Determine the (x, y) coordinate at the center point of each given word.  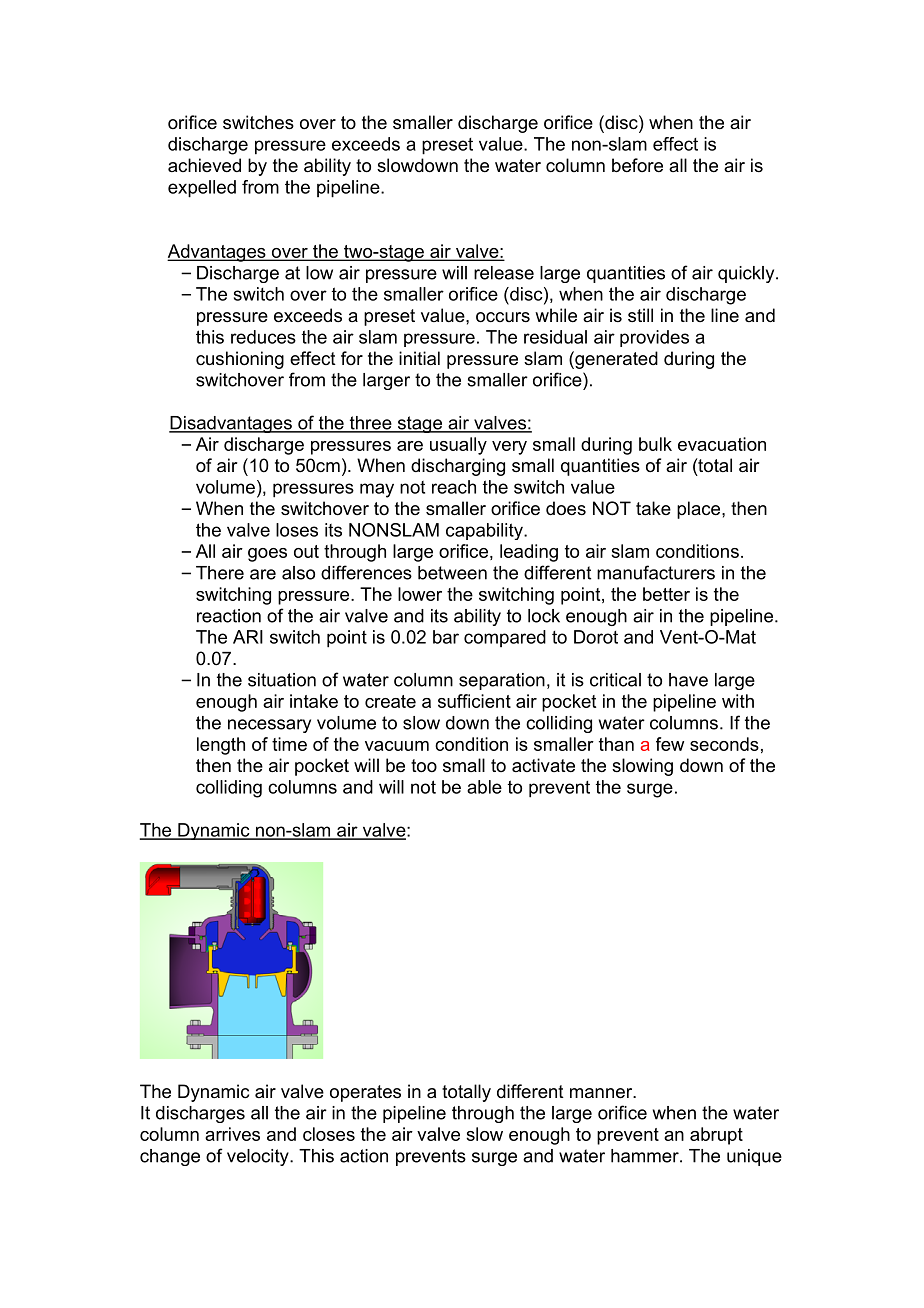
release (504, 273)
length (221, 746)
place (700, 510)
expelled (202, 189)
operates (365, 1093)
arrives (232, 1134)
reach (454, 487)
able (484, 787)
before (637, 165)
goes (267, 555)
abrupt (716, 1136)
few (670, 744)
